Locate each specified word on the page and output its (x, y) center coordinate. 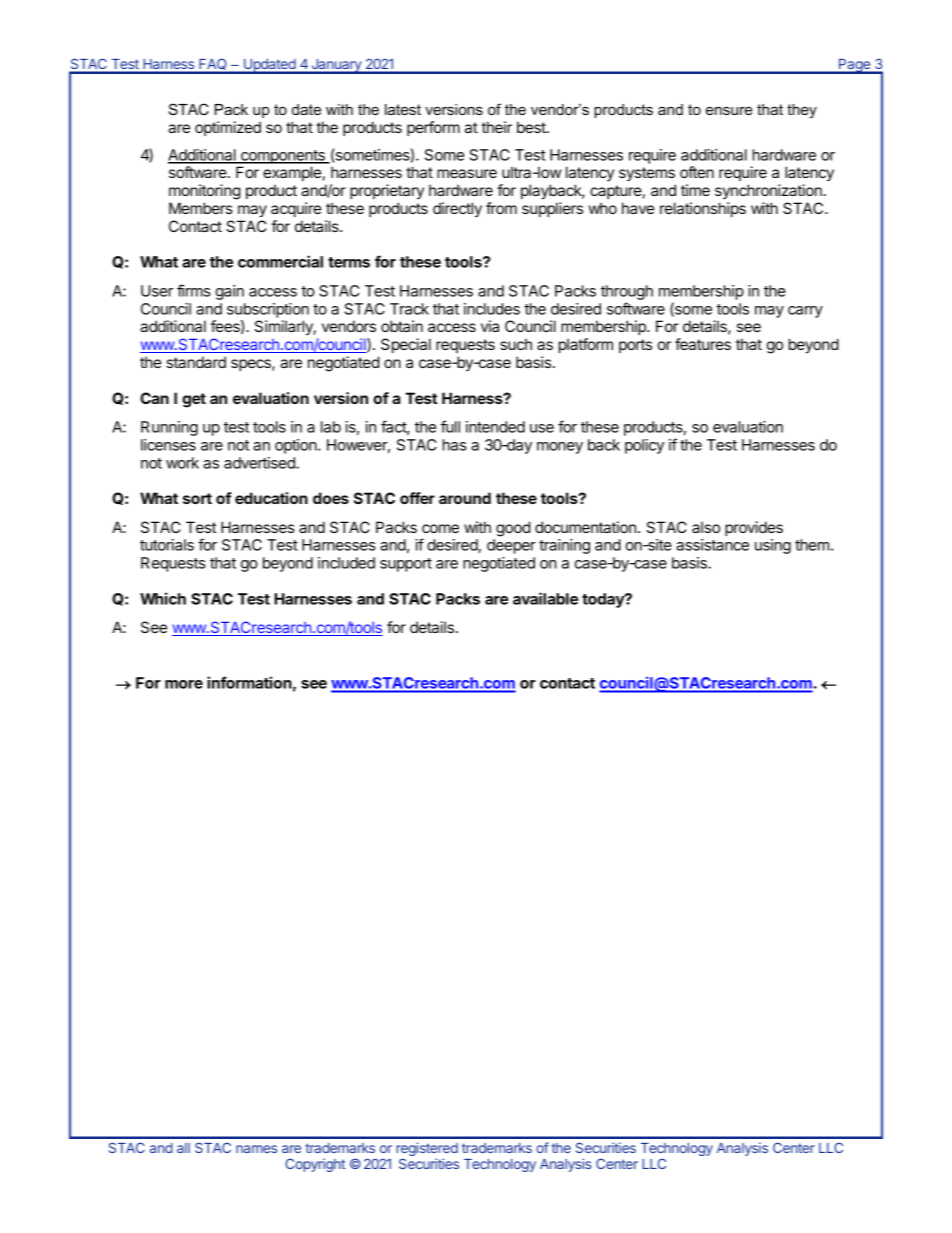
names (256, 1149)
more (184, 684)
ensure (729, 110)
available (545, 598)
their (496, 127)
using (773, 546)
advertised (260, 463)
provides (754, 528)
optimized (228, 128)
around (465, 498)
